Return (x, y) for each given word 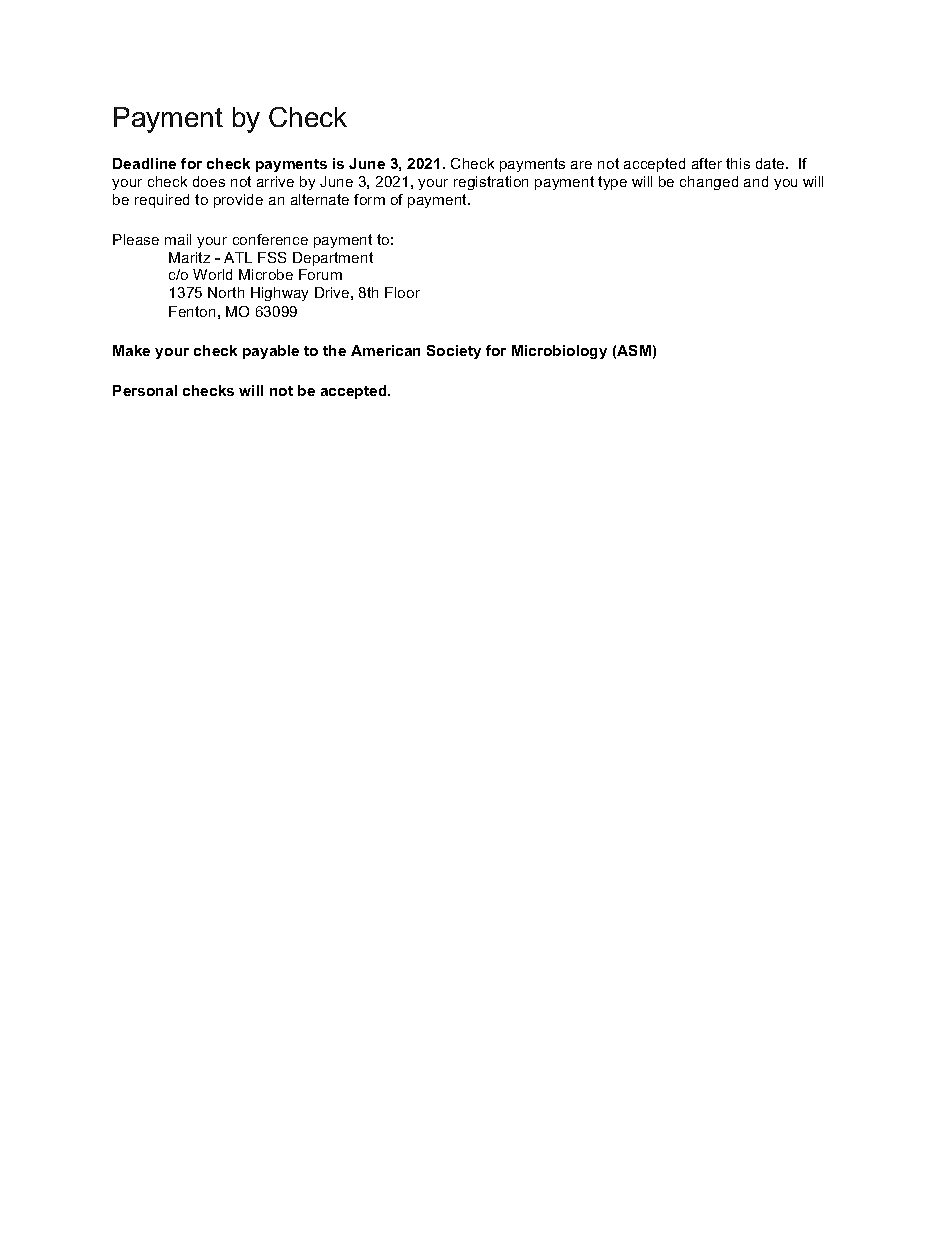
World (212, 274)
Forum (320, 274)
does (209, 181)
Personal (145, 390)
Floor (402, 292)
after (707, 163)
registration (491, 183)
